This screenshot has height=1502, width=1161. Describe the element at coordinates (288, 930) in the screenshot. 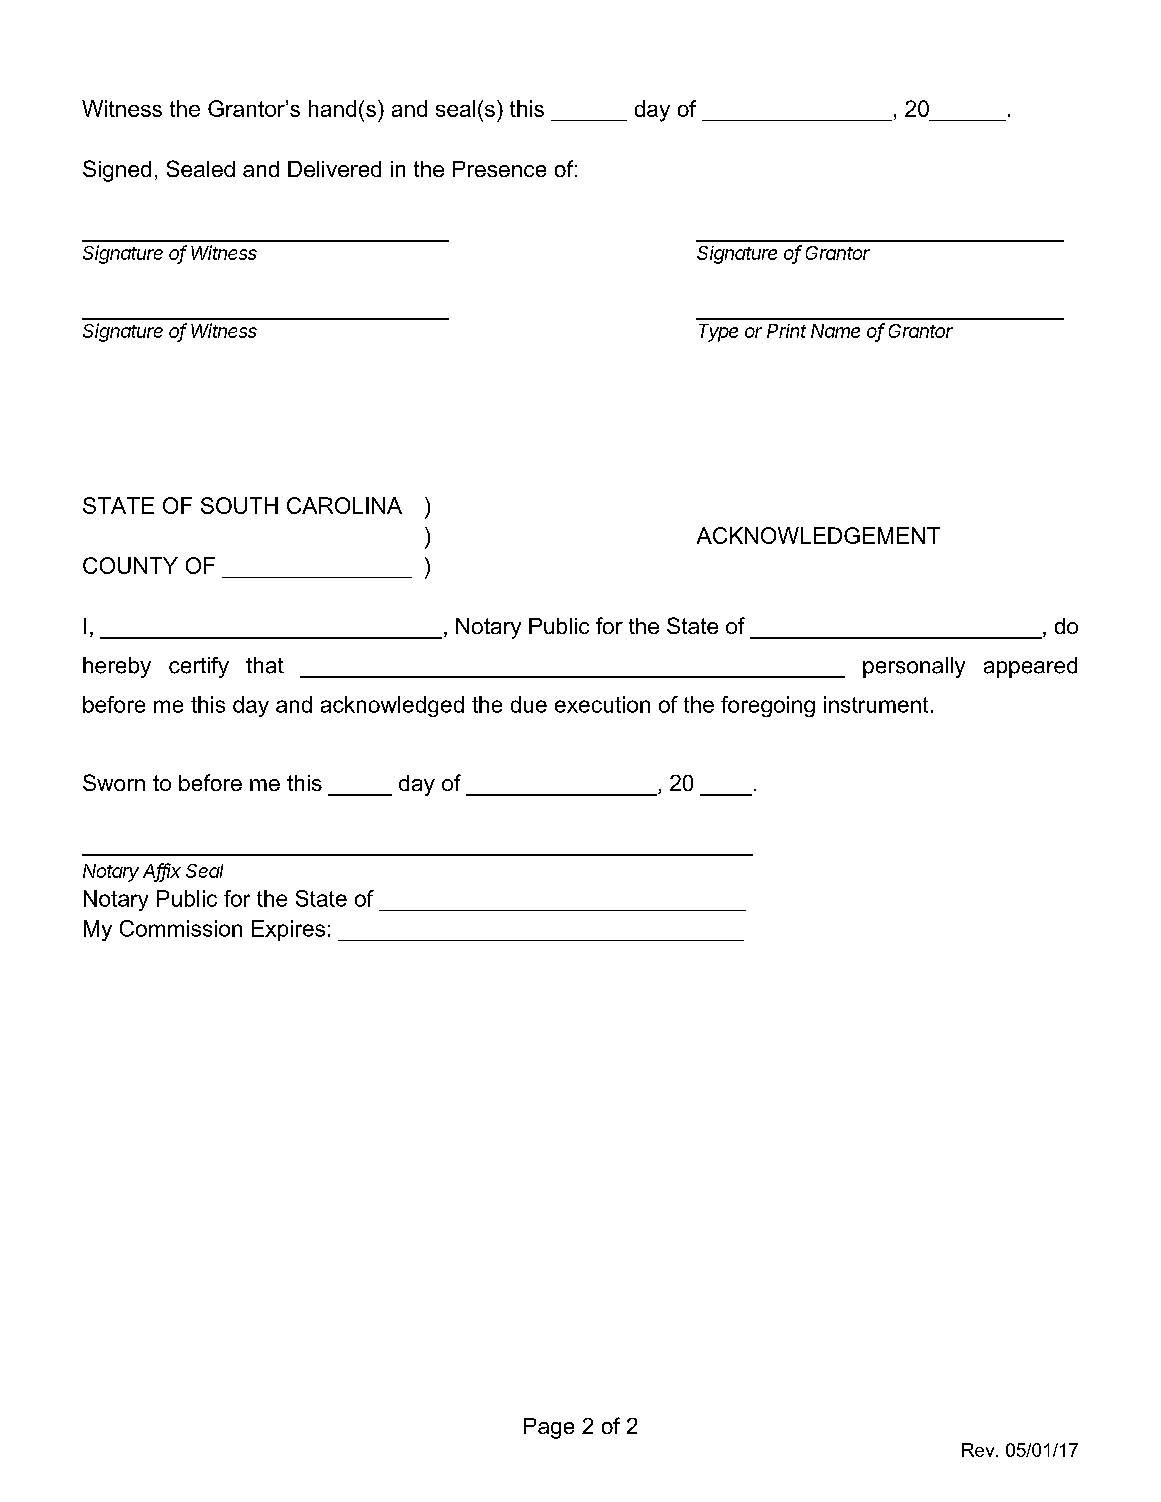

I see `Expires` at that location.
